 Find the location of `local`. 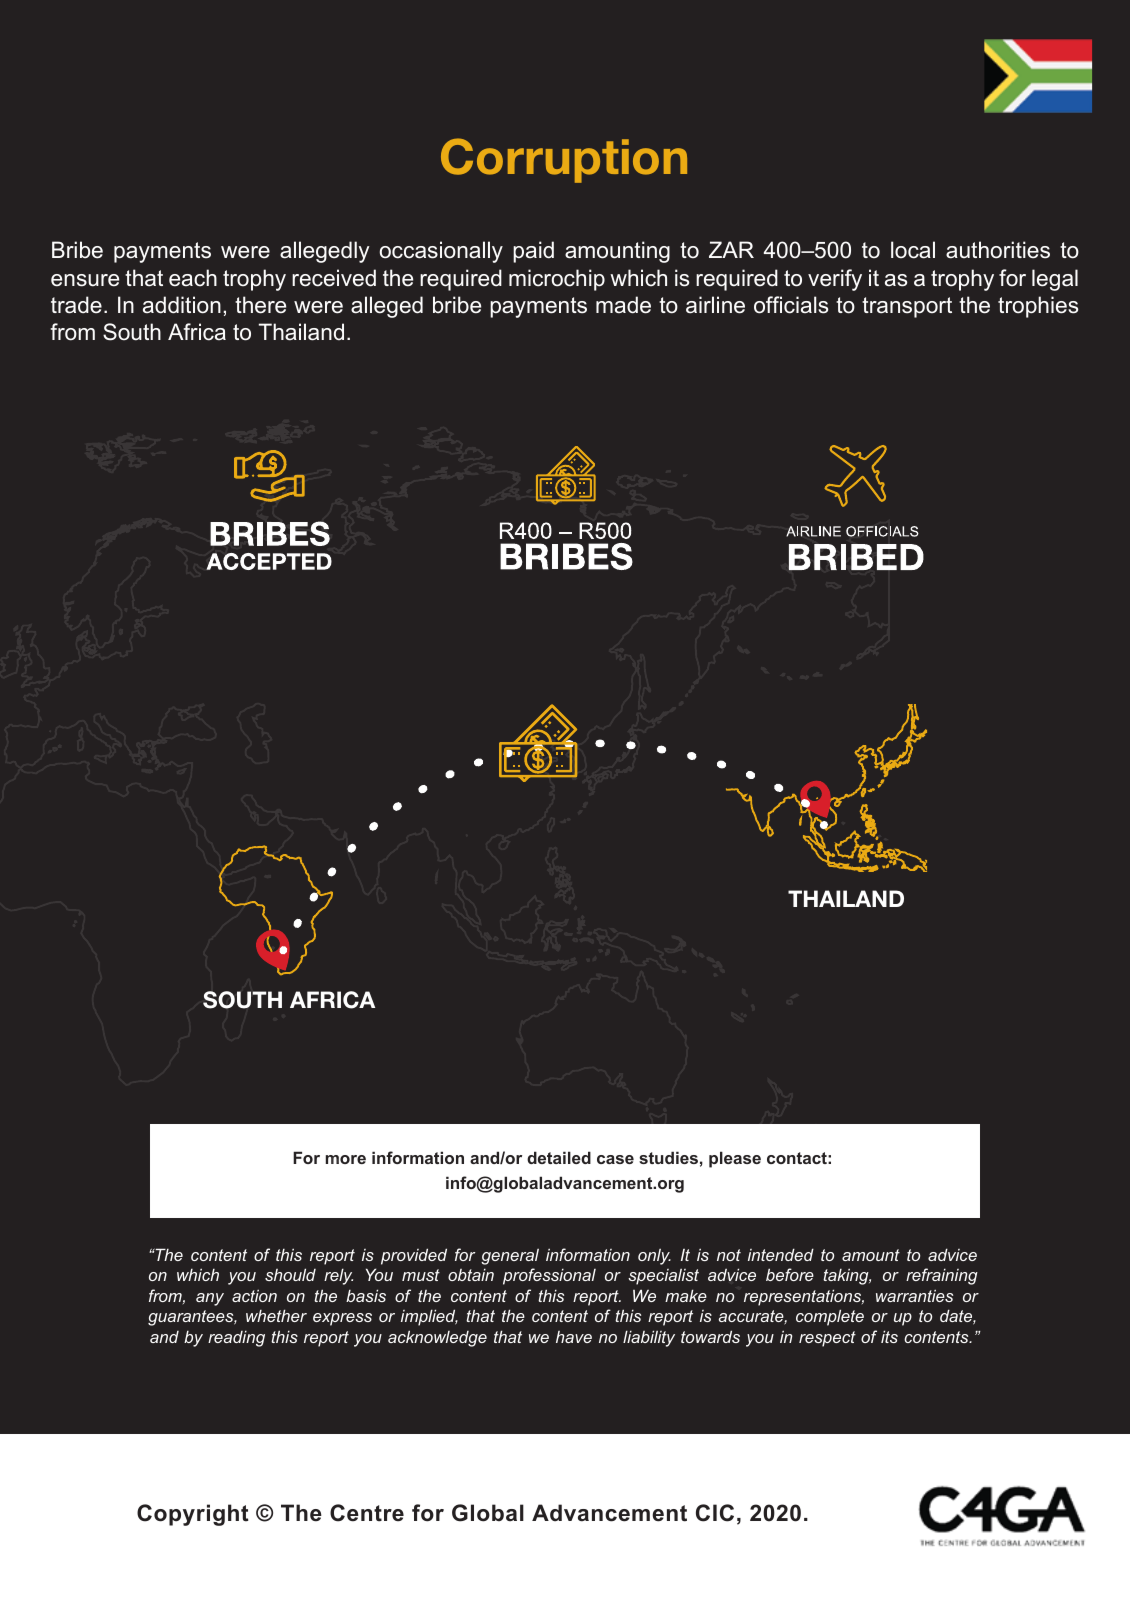

local is located at coordinates (913, 250).
